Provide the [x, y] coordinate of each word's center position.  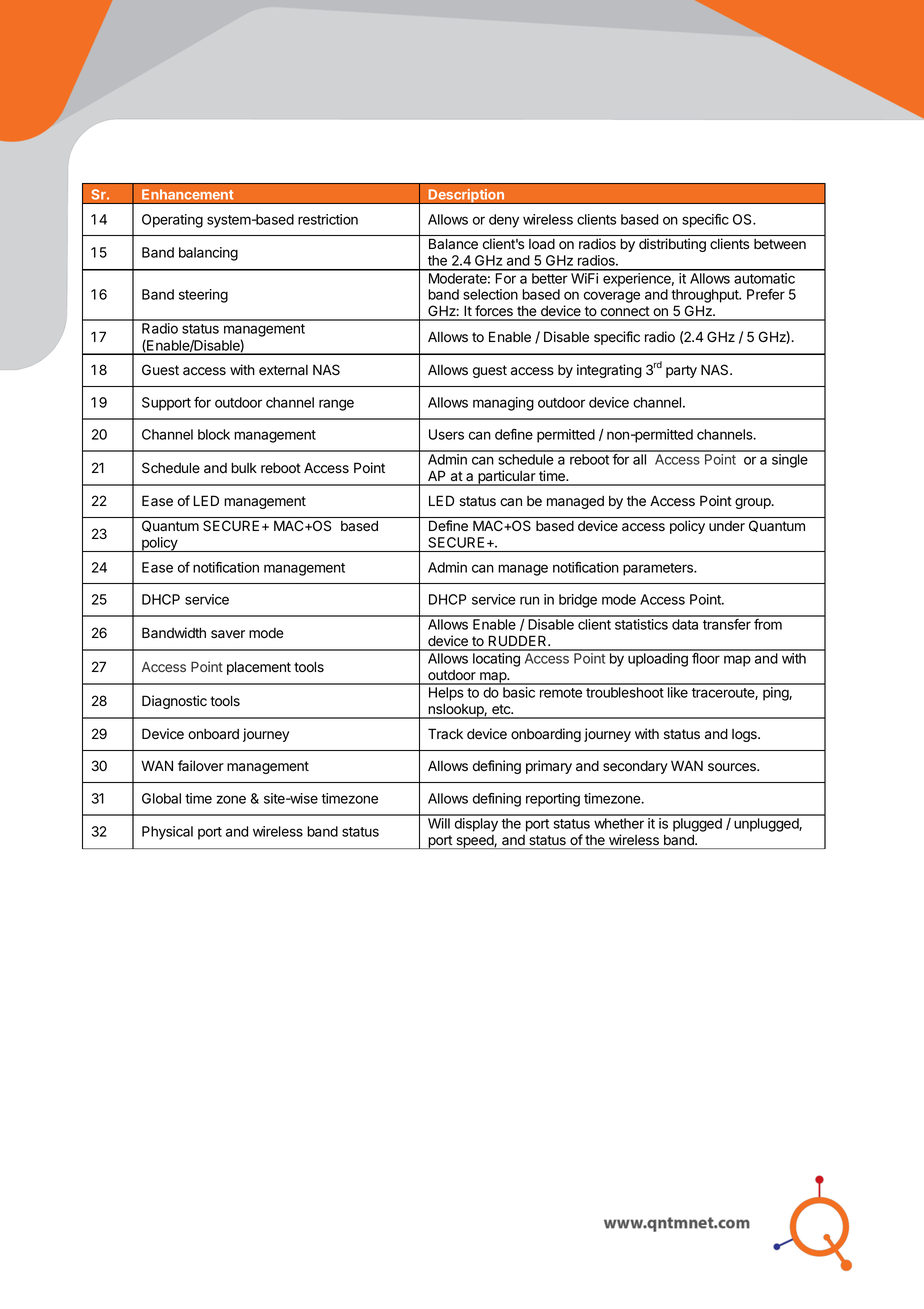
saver [228, 634]
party [681, 371]
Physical [167, 833]
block [214, 434]
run [529, 600]
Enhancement [188, 194]
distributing [672, 245]
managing [503, 404]
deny [504, 221]
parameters [659, 569]
